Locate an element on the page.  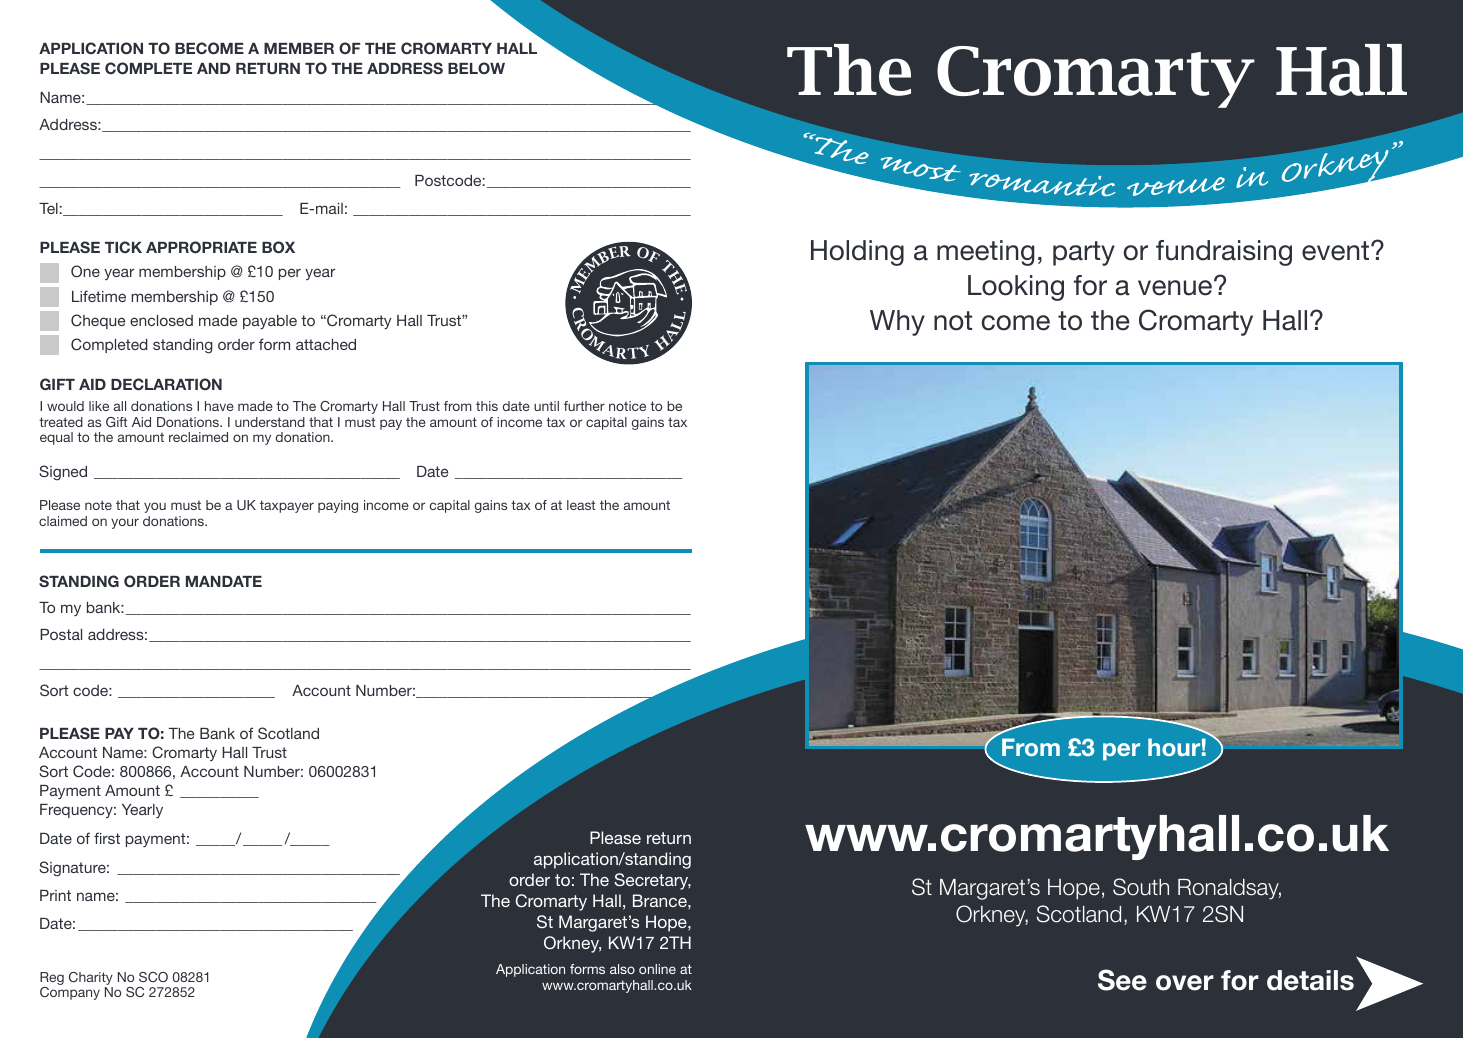
online is located at coordinates (657, 969).
